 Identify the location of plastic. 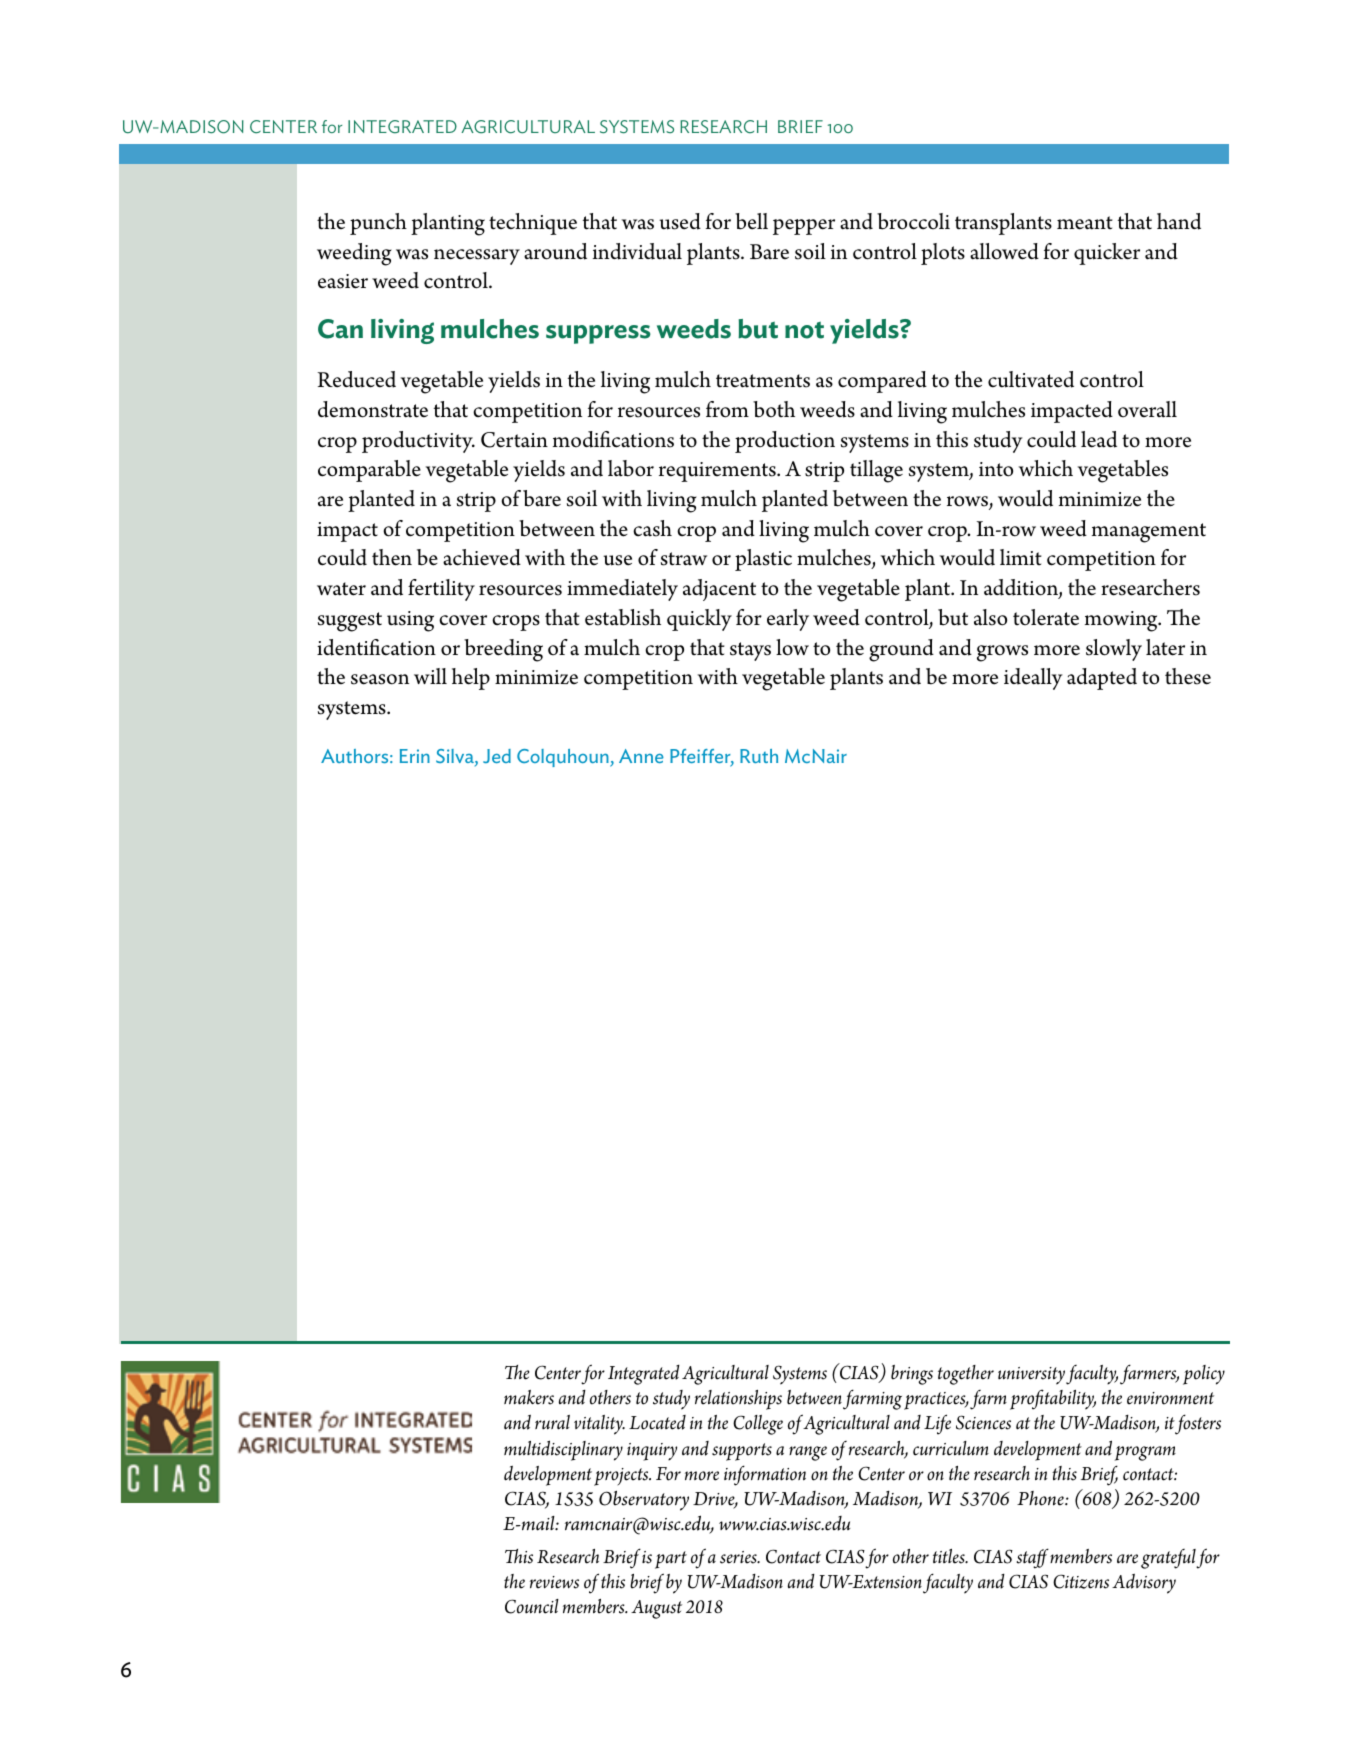
(763, 560).
